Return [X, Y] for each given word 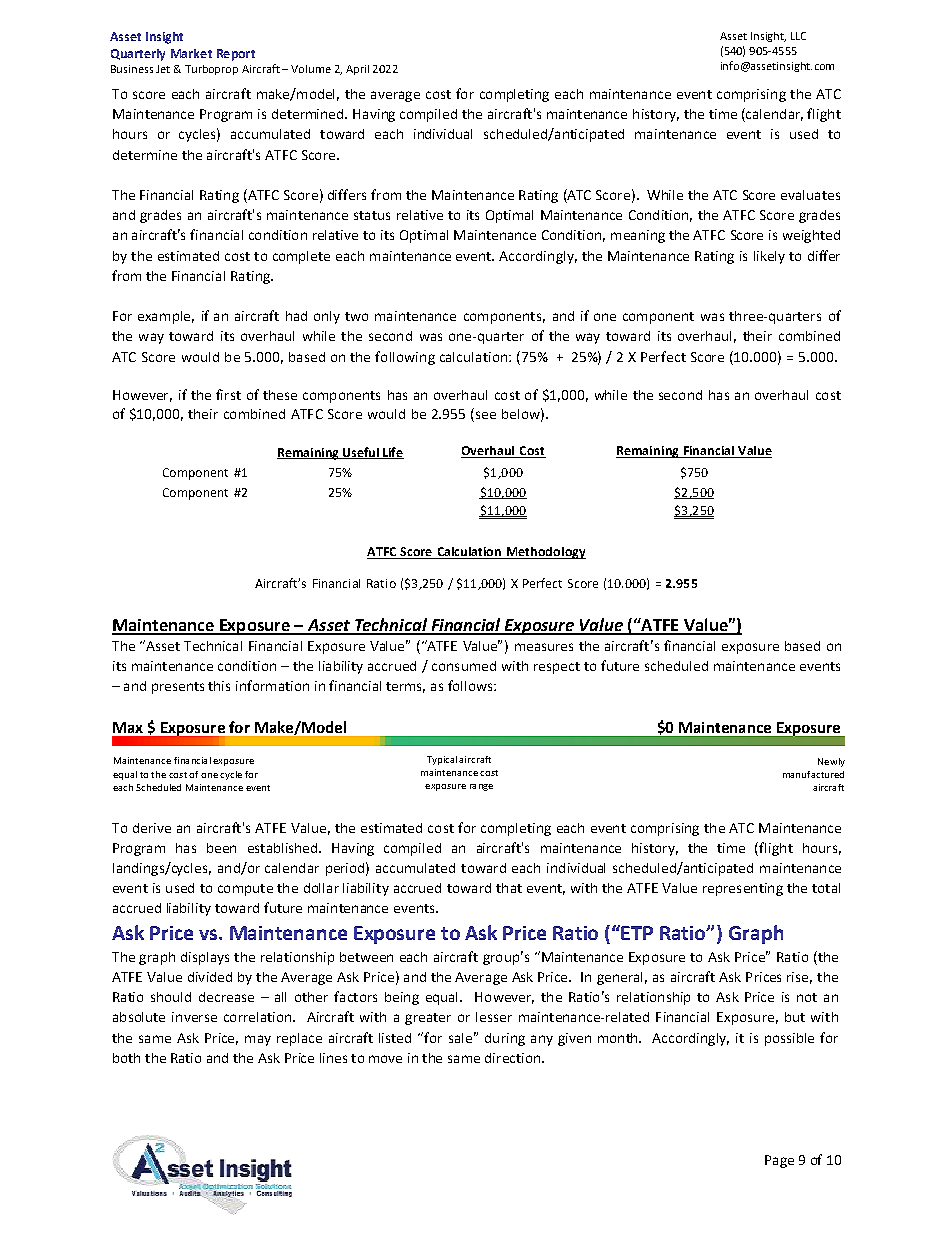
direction [512, 1058]
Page [779, 1161]
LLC [798, 36]
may [258, 1040]
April [357, 70]
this [219, 686]
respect [557, 668]
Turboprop [211, 70]
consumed [464, 666]
